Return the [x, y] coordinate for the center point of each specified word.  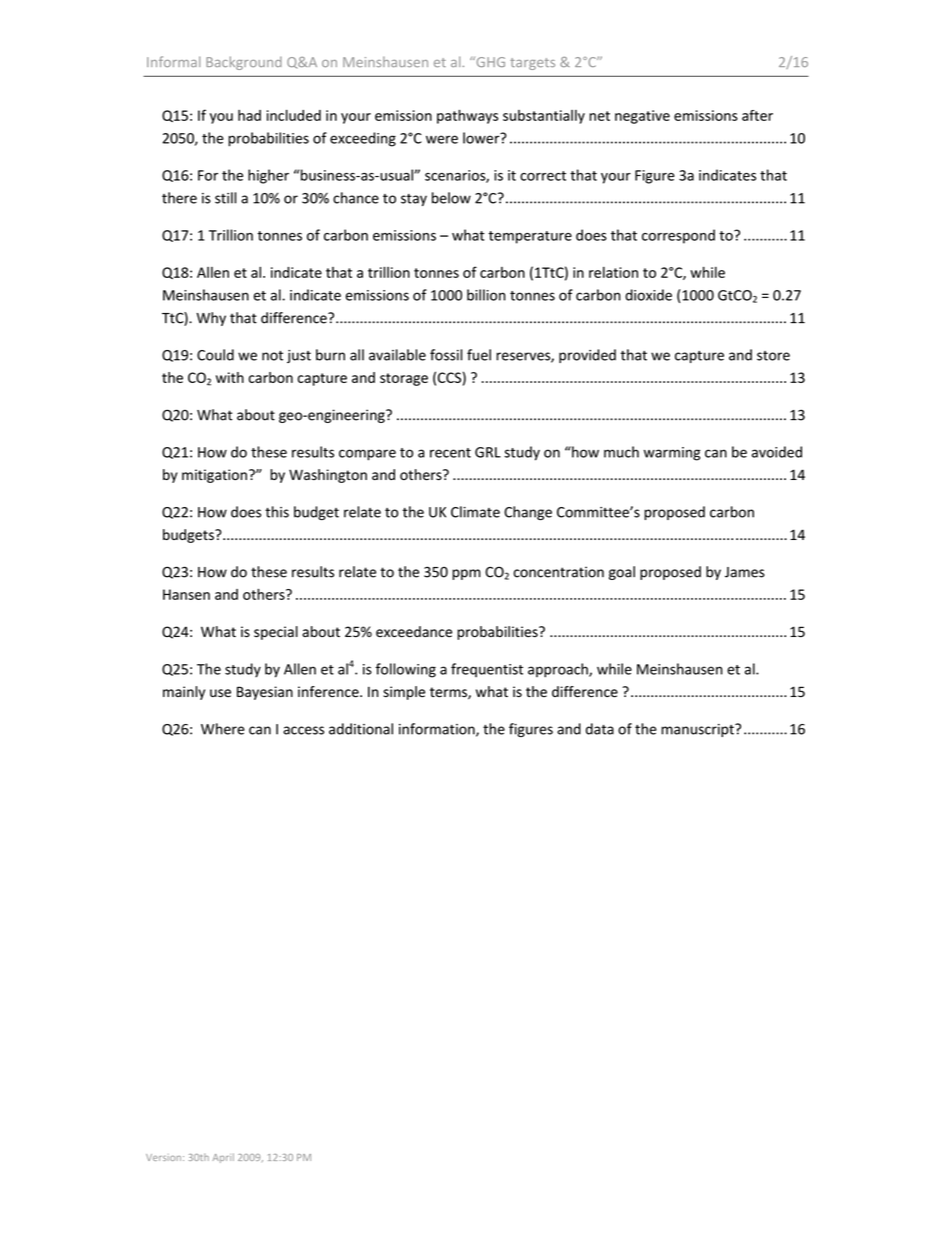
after [757, 115]
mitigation [214, 476]
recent [450, 453]
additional [361, 729]
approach [559, 670]
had [249, 115]
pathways [467, 116]
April [223, 1158]
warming [672, 454]
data [600, 729]
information [438, 730]
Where [223, 729]
